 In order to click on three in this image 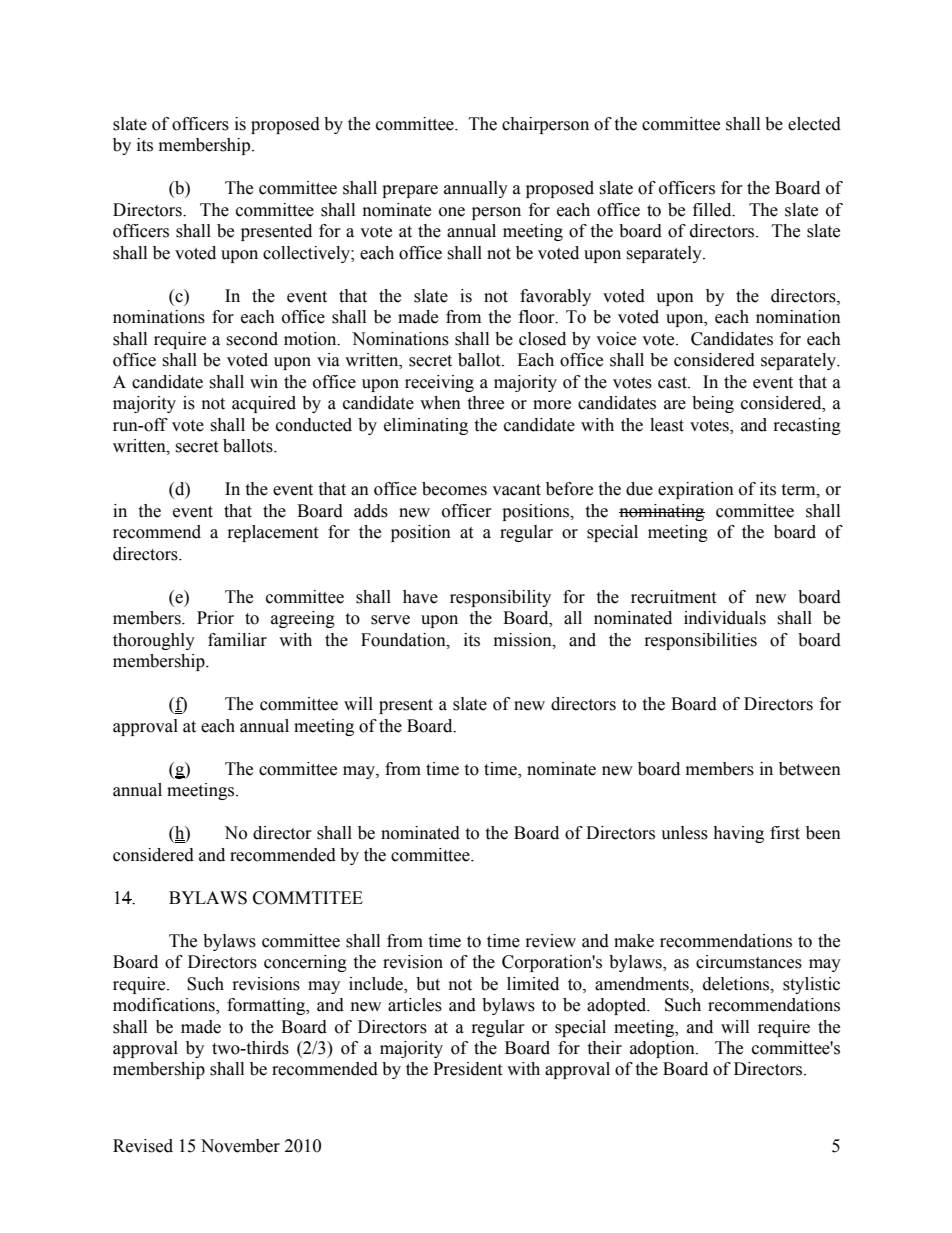, I will do `click(485, 403)`.
